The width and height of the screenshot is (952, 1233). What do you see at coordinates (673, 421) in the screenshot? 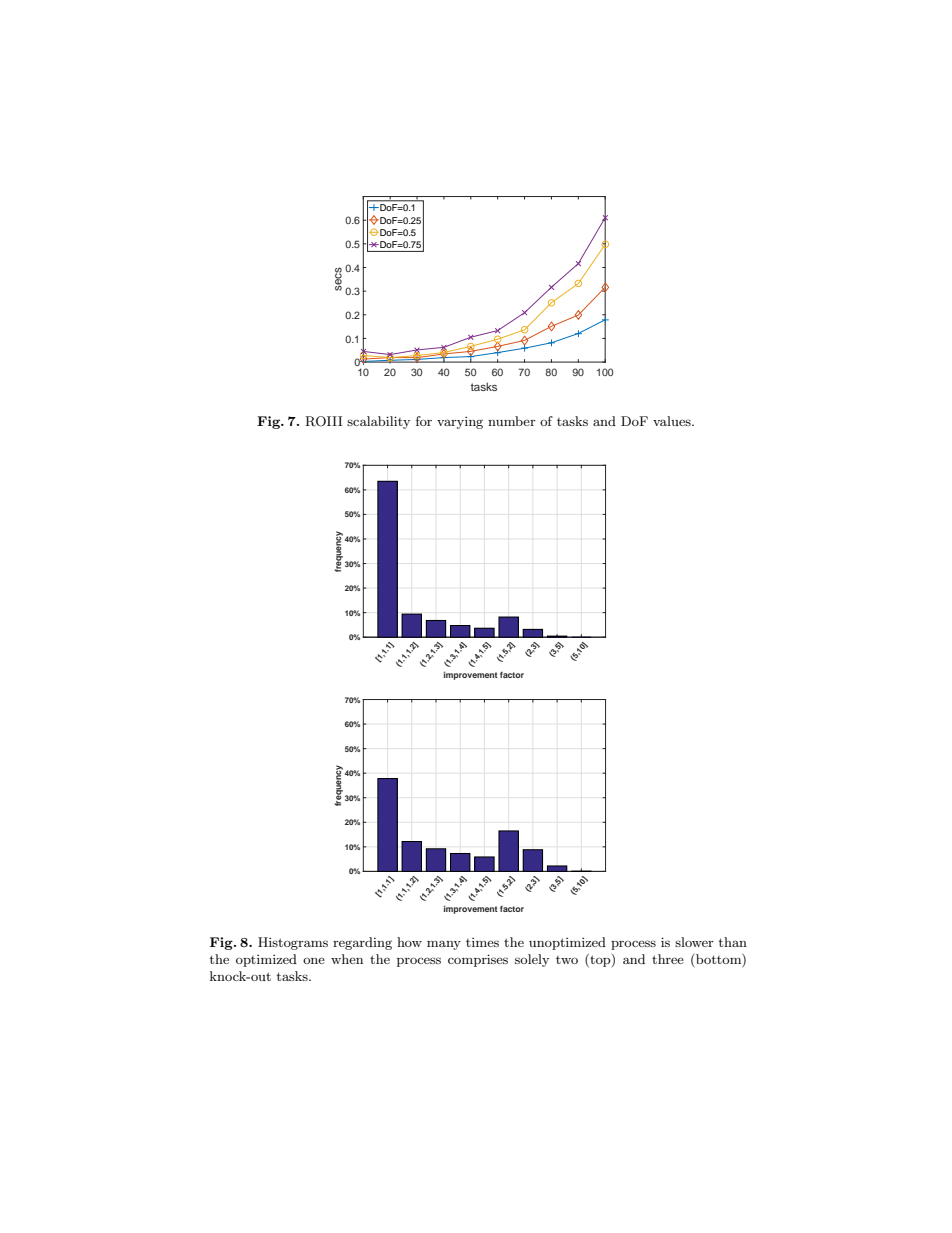
I see `values` at bounding box center [673, 421].
